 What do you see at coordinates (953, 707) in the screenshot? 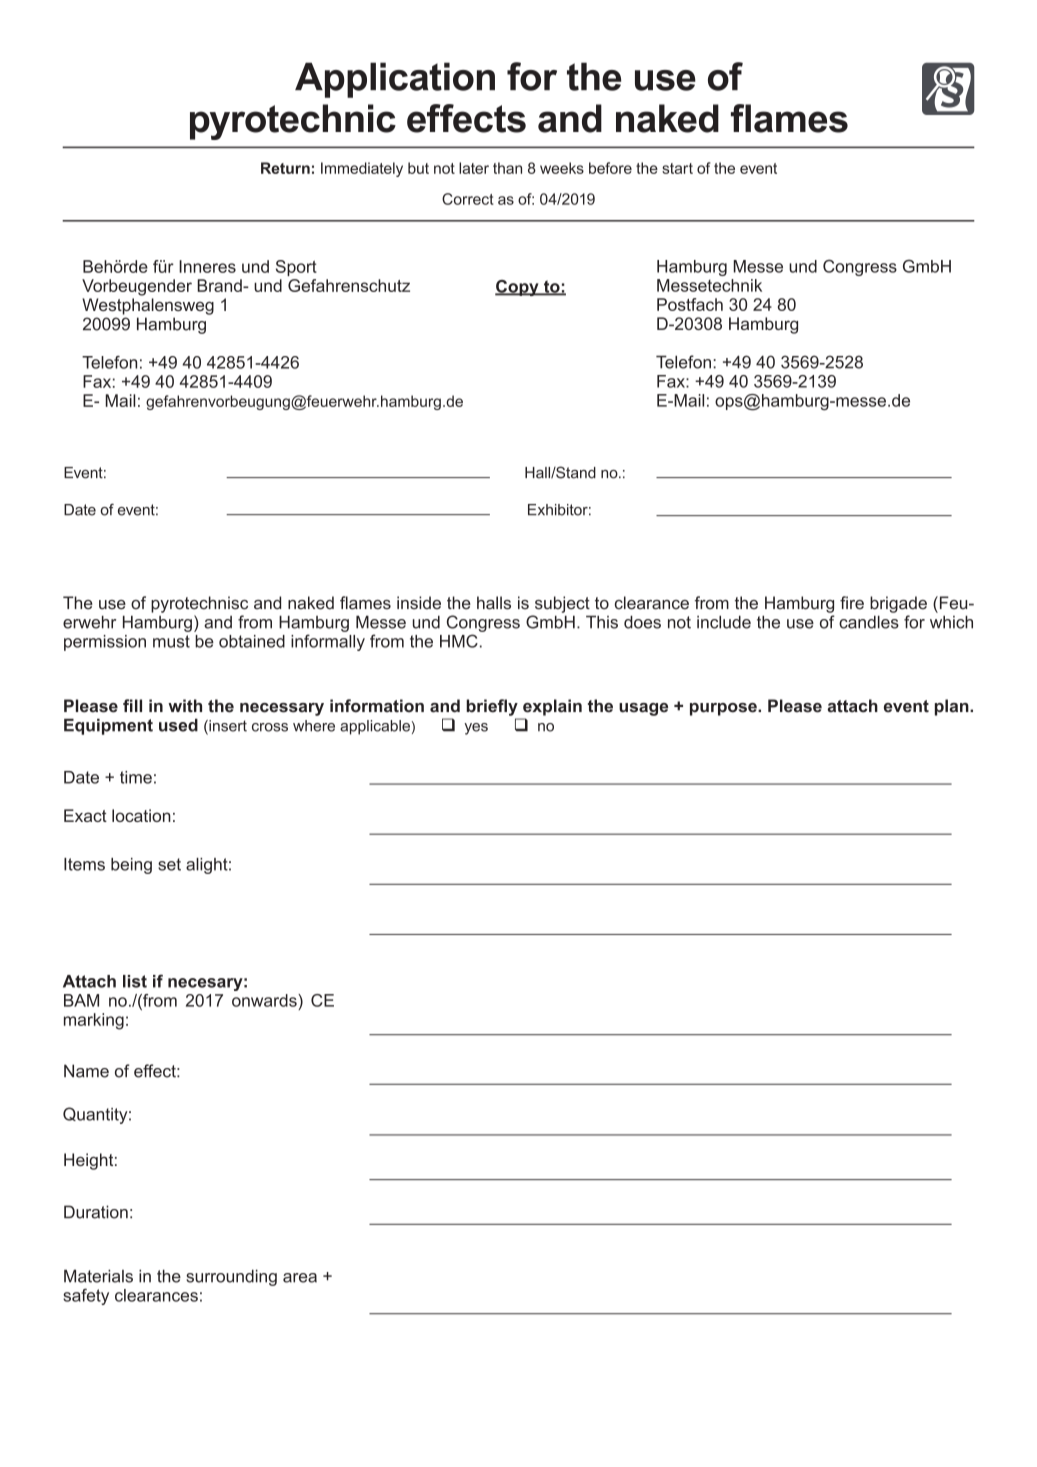
I see `plan` at bounding box center [953, 707].
